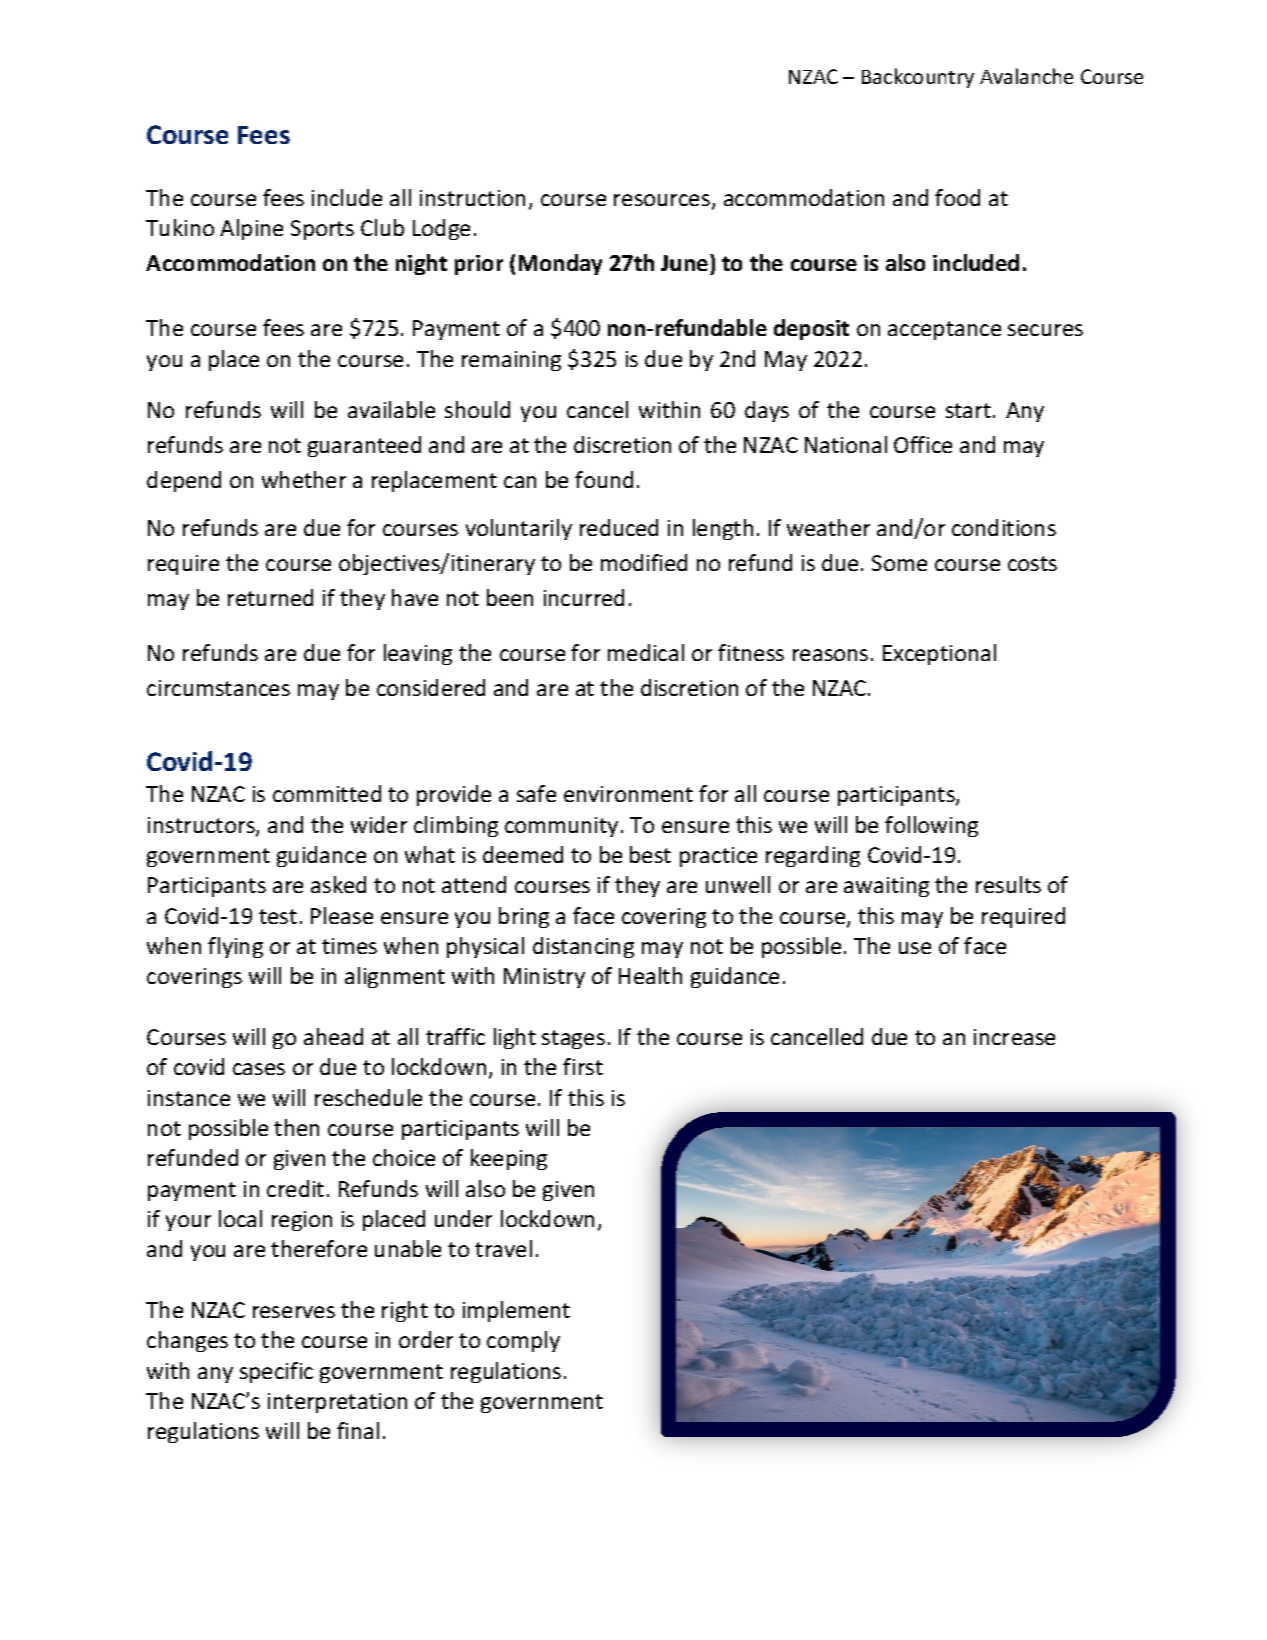 The image size is (1267, 1640). What do you see at coordinates (628, 794) in the document?
I see `environment` at bounding box center [628, 794].
